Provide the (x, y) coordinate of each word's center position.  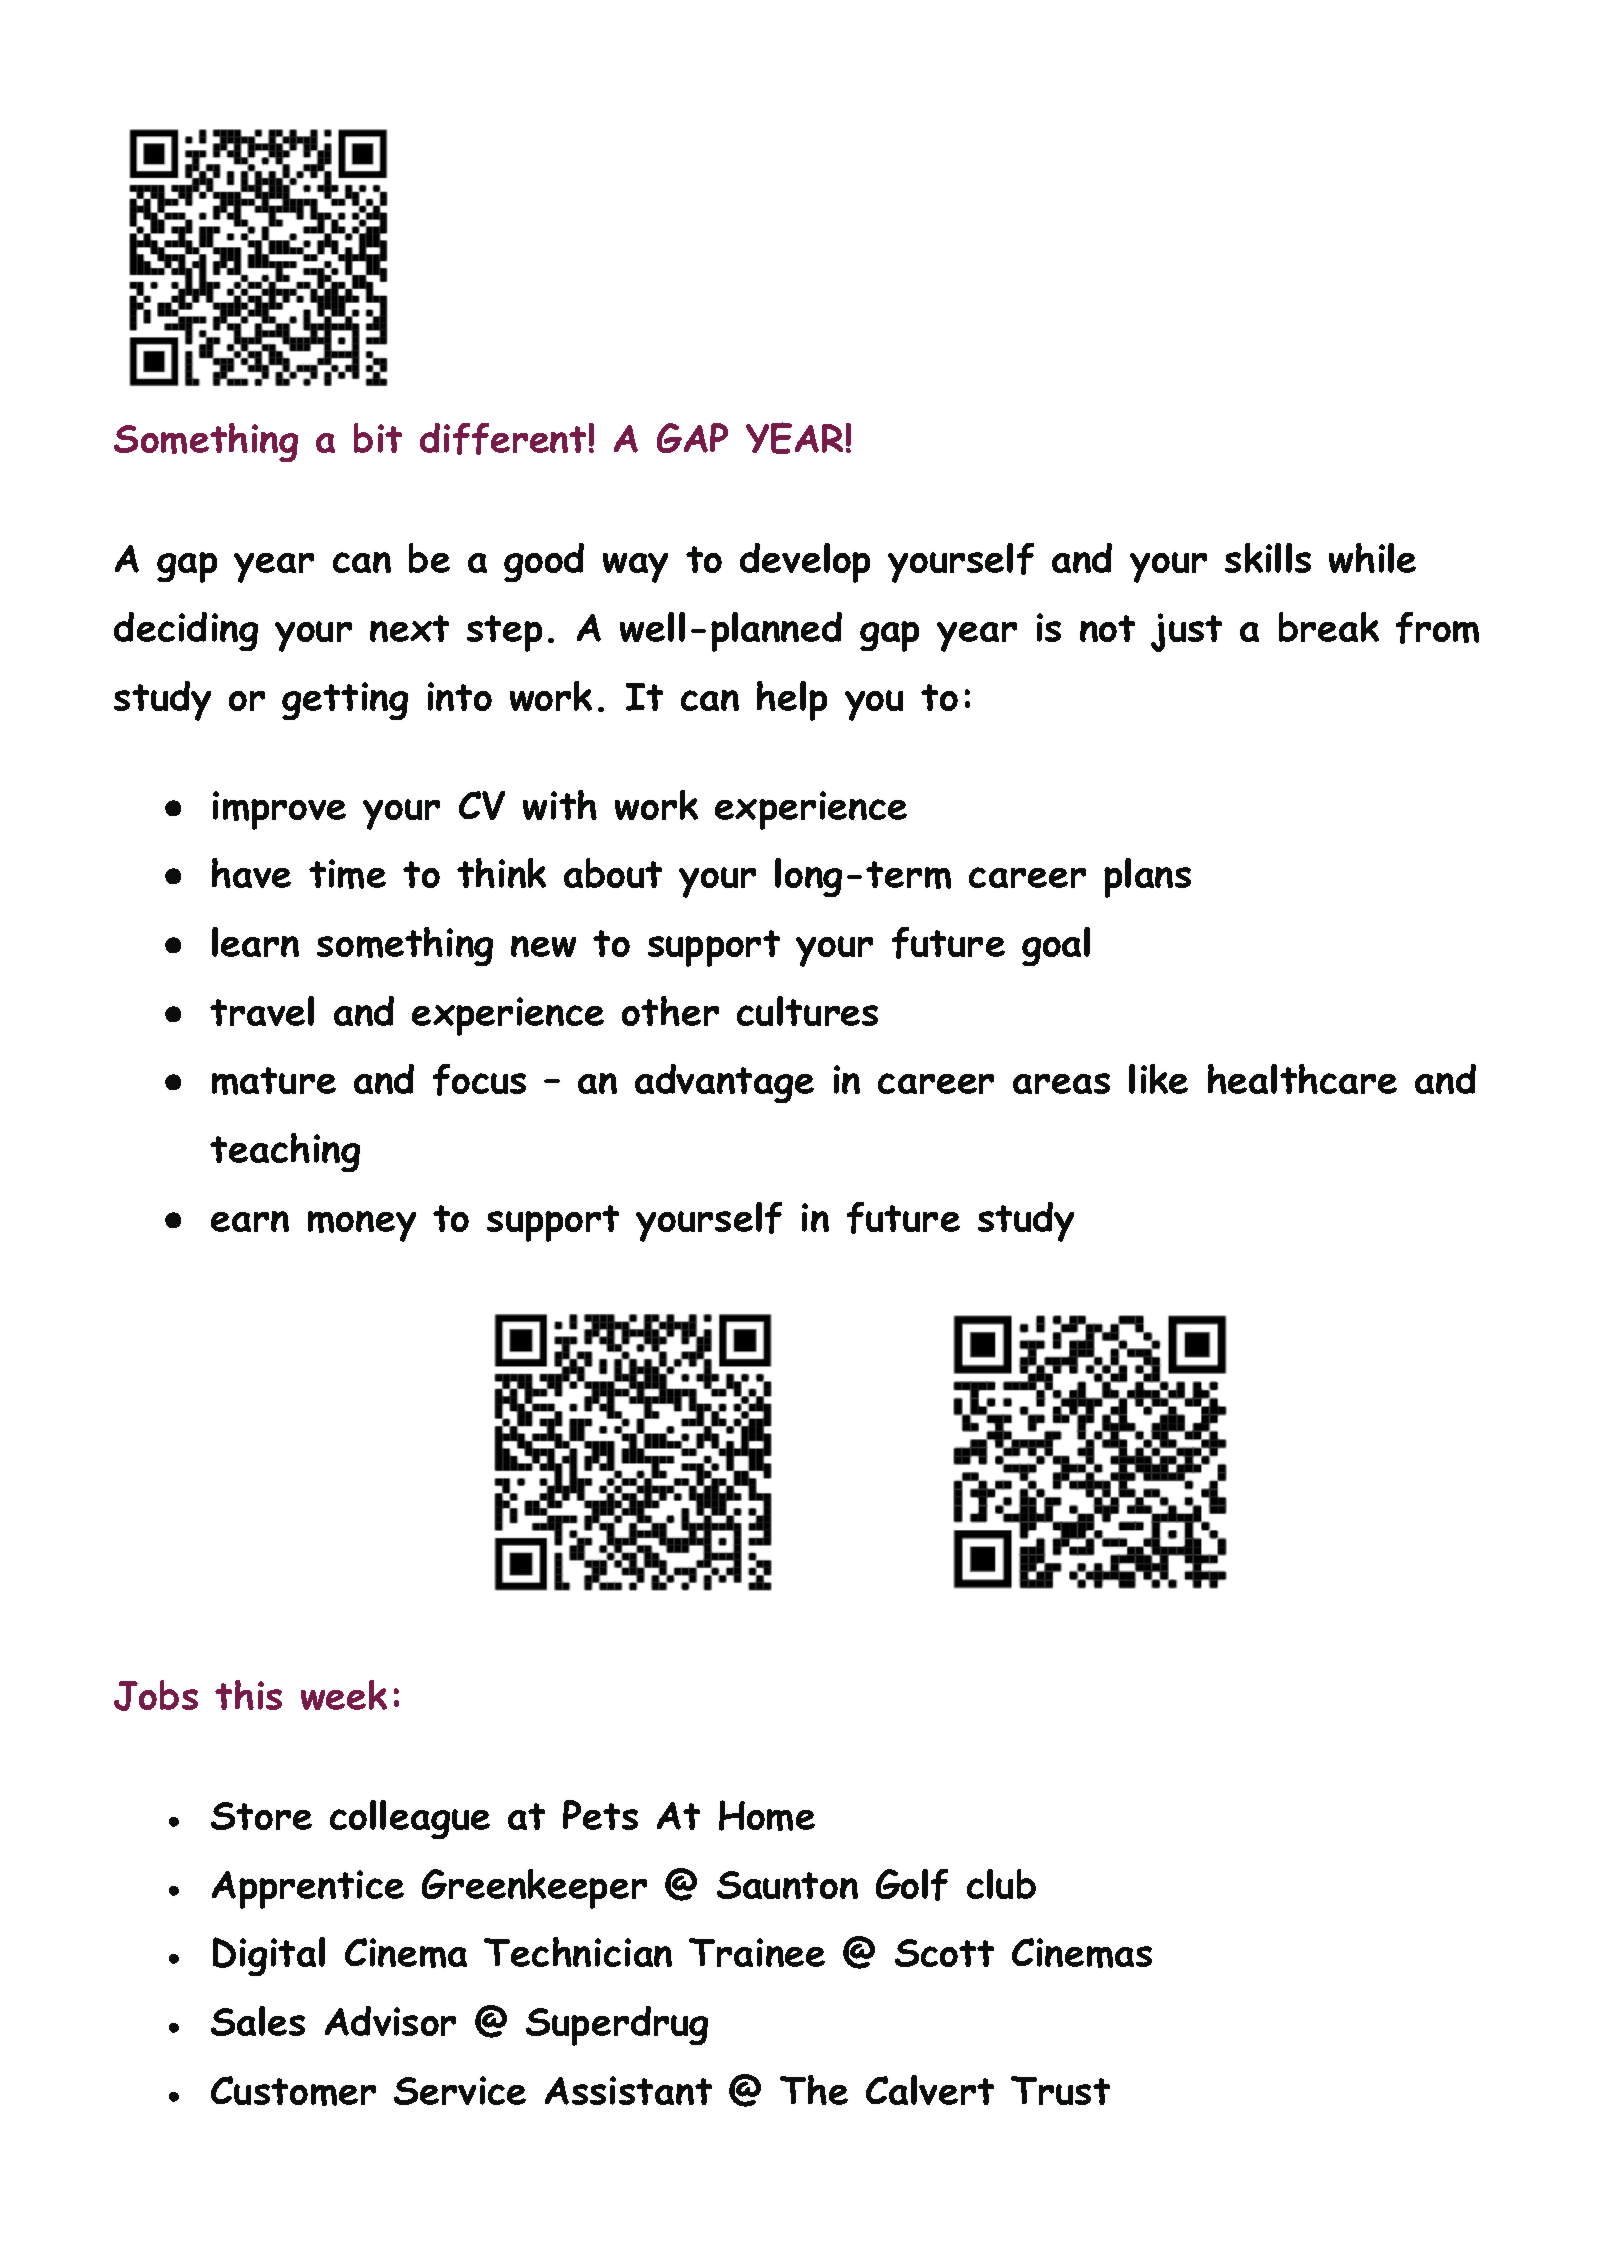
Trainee (757, 1952)
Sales (258, 2021)
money (362, 1226)
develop (805, 563)
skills (1268, 558)
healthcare (1302, 1079)
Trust (1060, 2090)
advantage (724, 1083)
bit (378, 438)
